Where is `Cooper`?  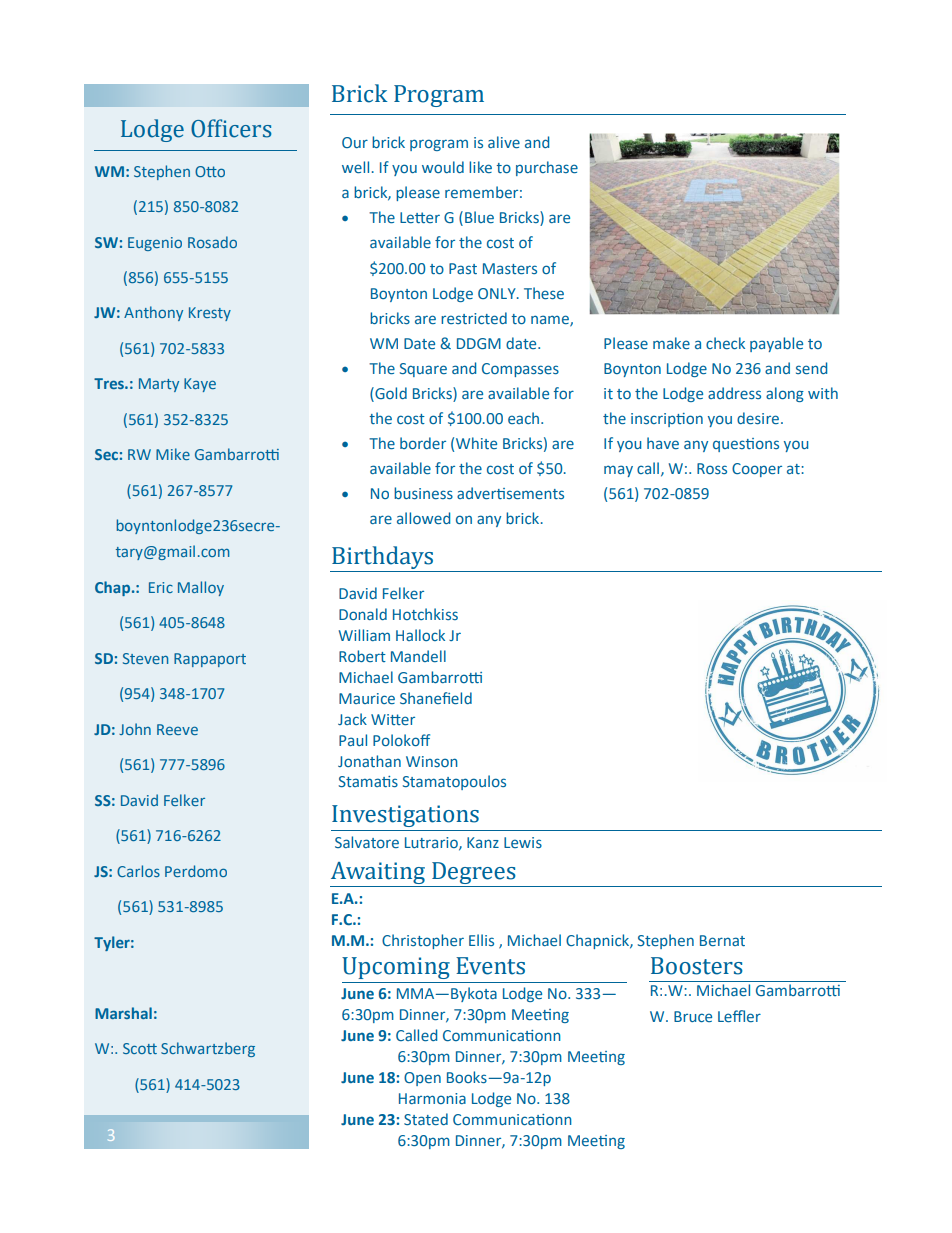 Cooper is located at coordinates (757, 470).
